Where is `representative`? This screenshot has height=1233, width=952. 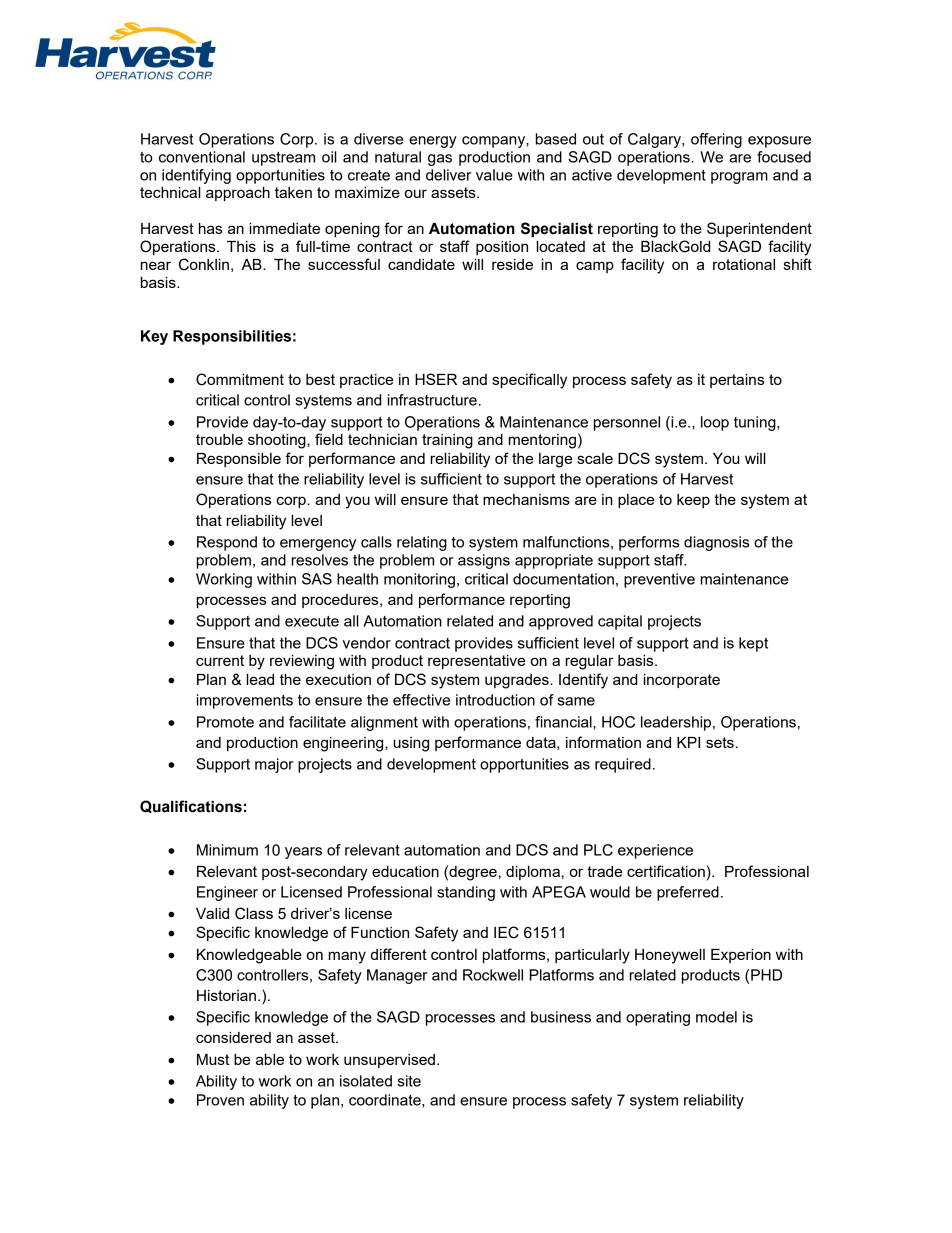
representative is located at coordinates (476, 662).
